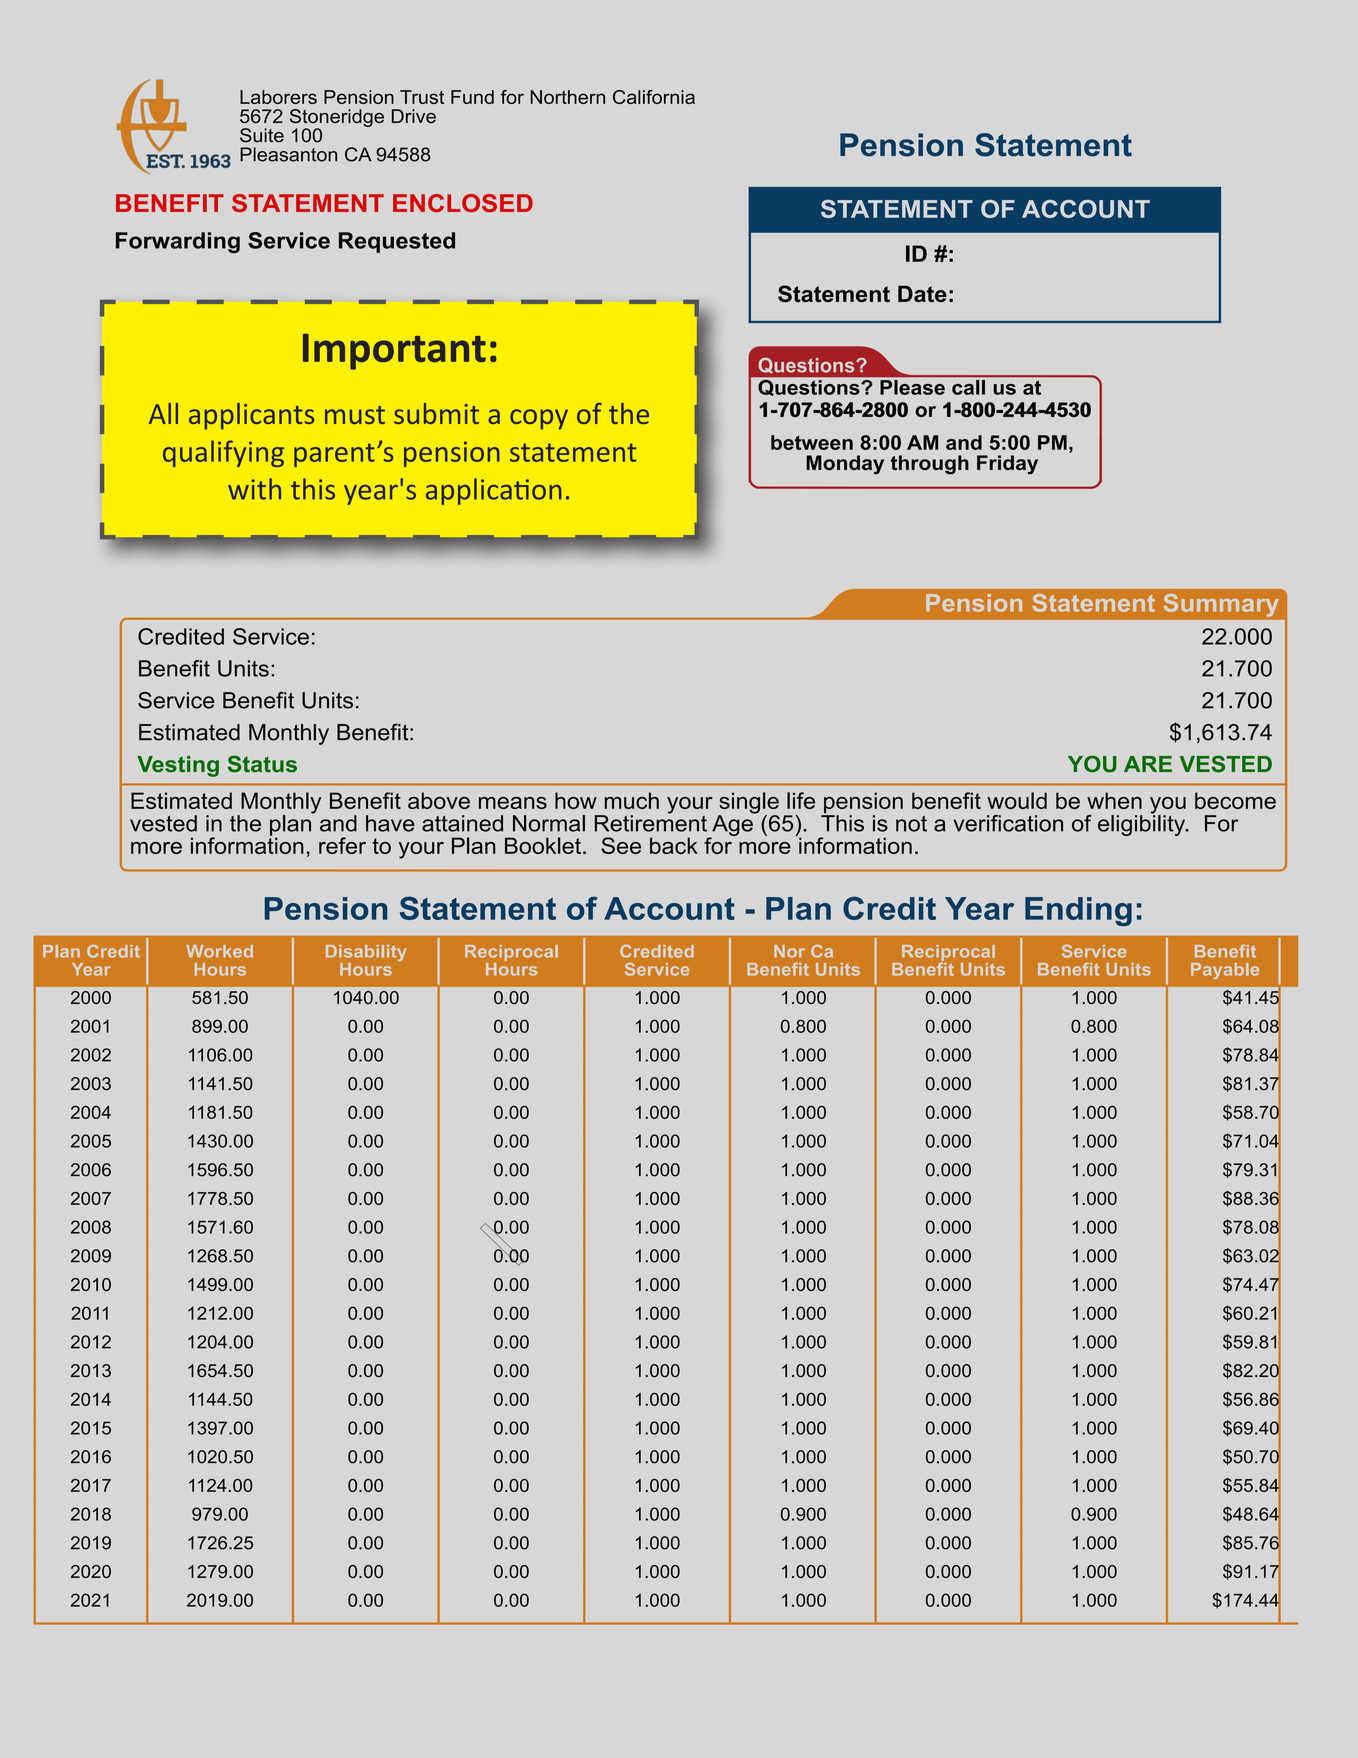  Describe the element at coordinates (748, 804) in the document. I see `single` at that location.
